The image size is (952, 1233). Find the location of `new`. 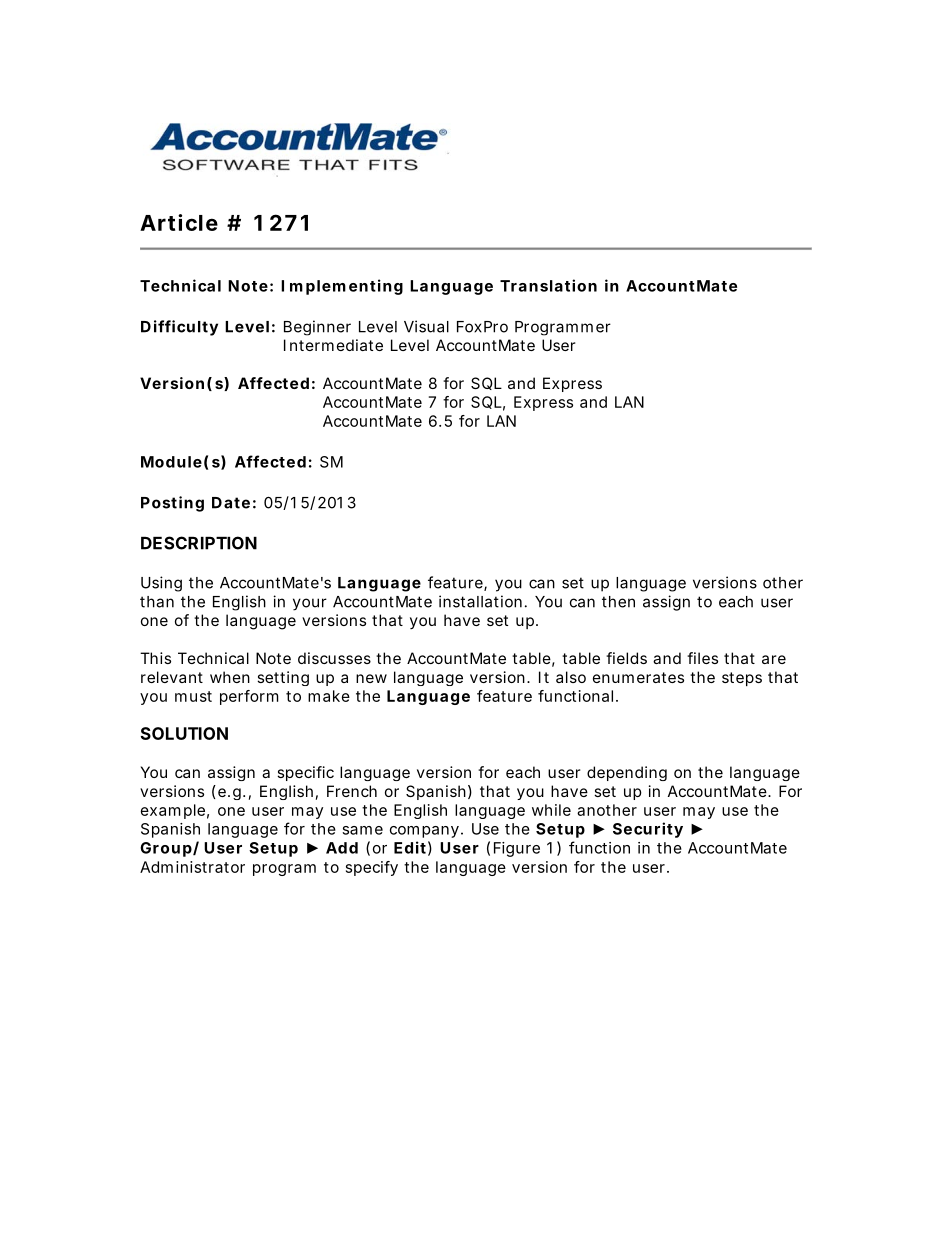

new is located at coordinates (371, 678).
